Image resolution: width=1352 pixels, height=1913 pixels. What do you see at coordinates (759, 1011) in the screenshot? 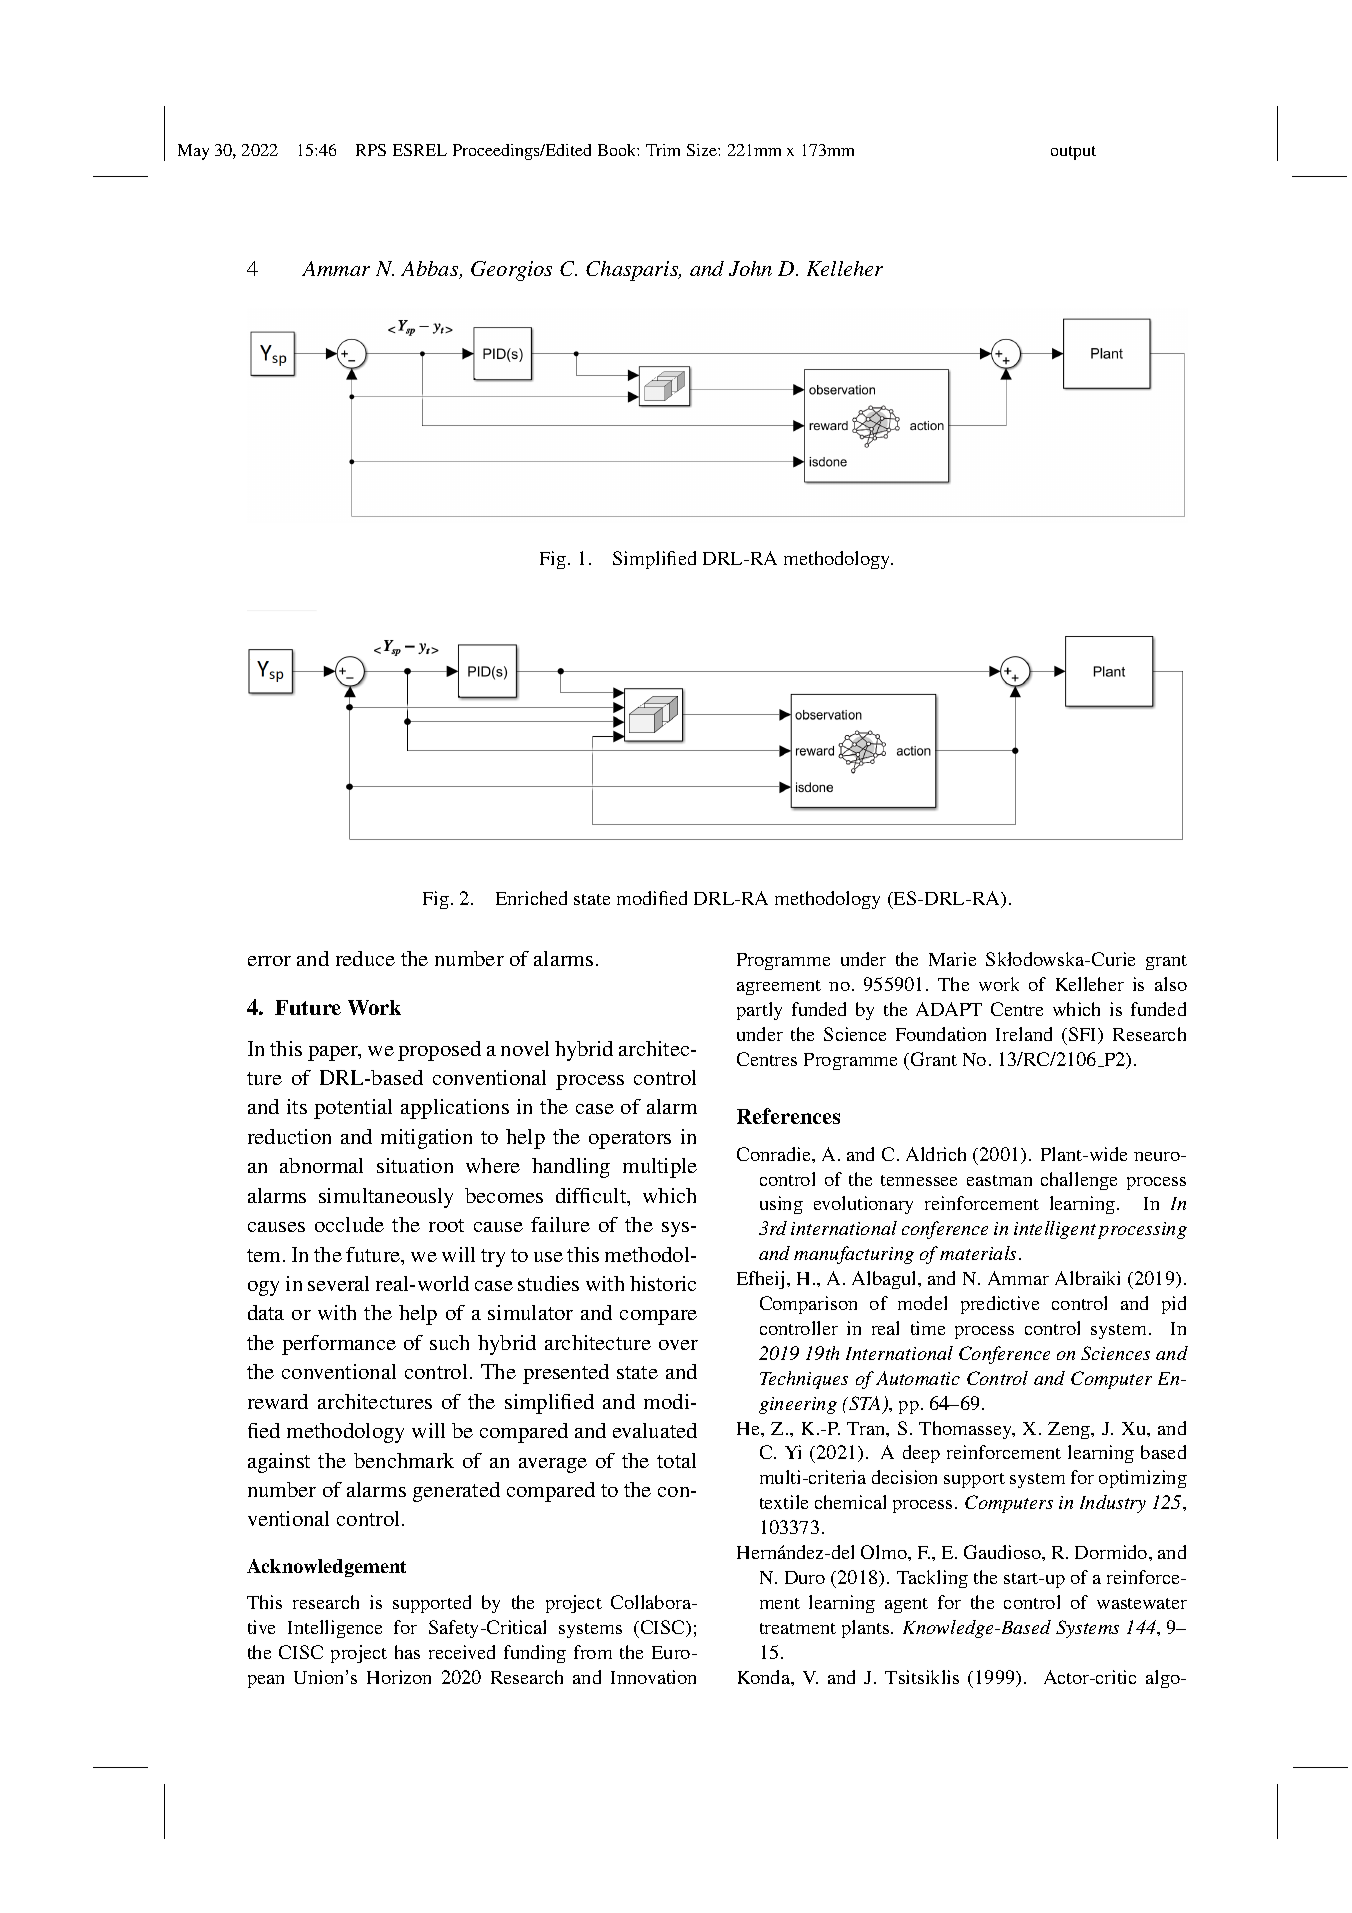
I see `partly` at bounding box center [759, 1011].
